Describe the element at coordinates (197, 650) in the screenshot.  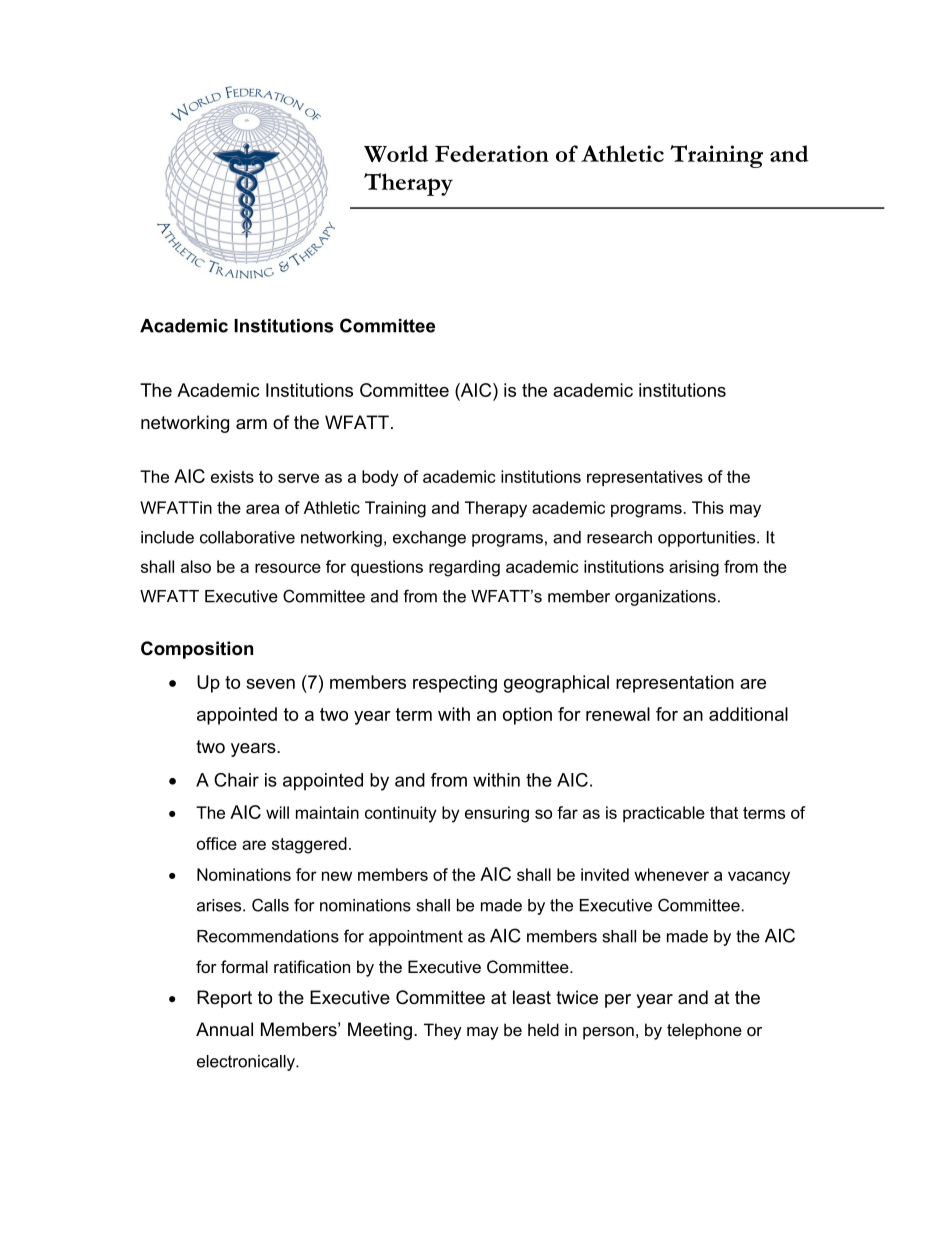
I see `Composition` at that location.
